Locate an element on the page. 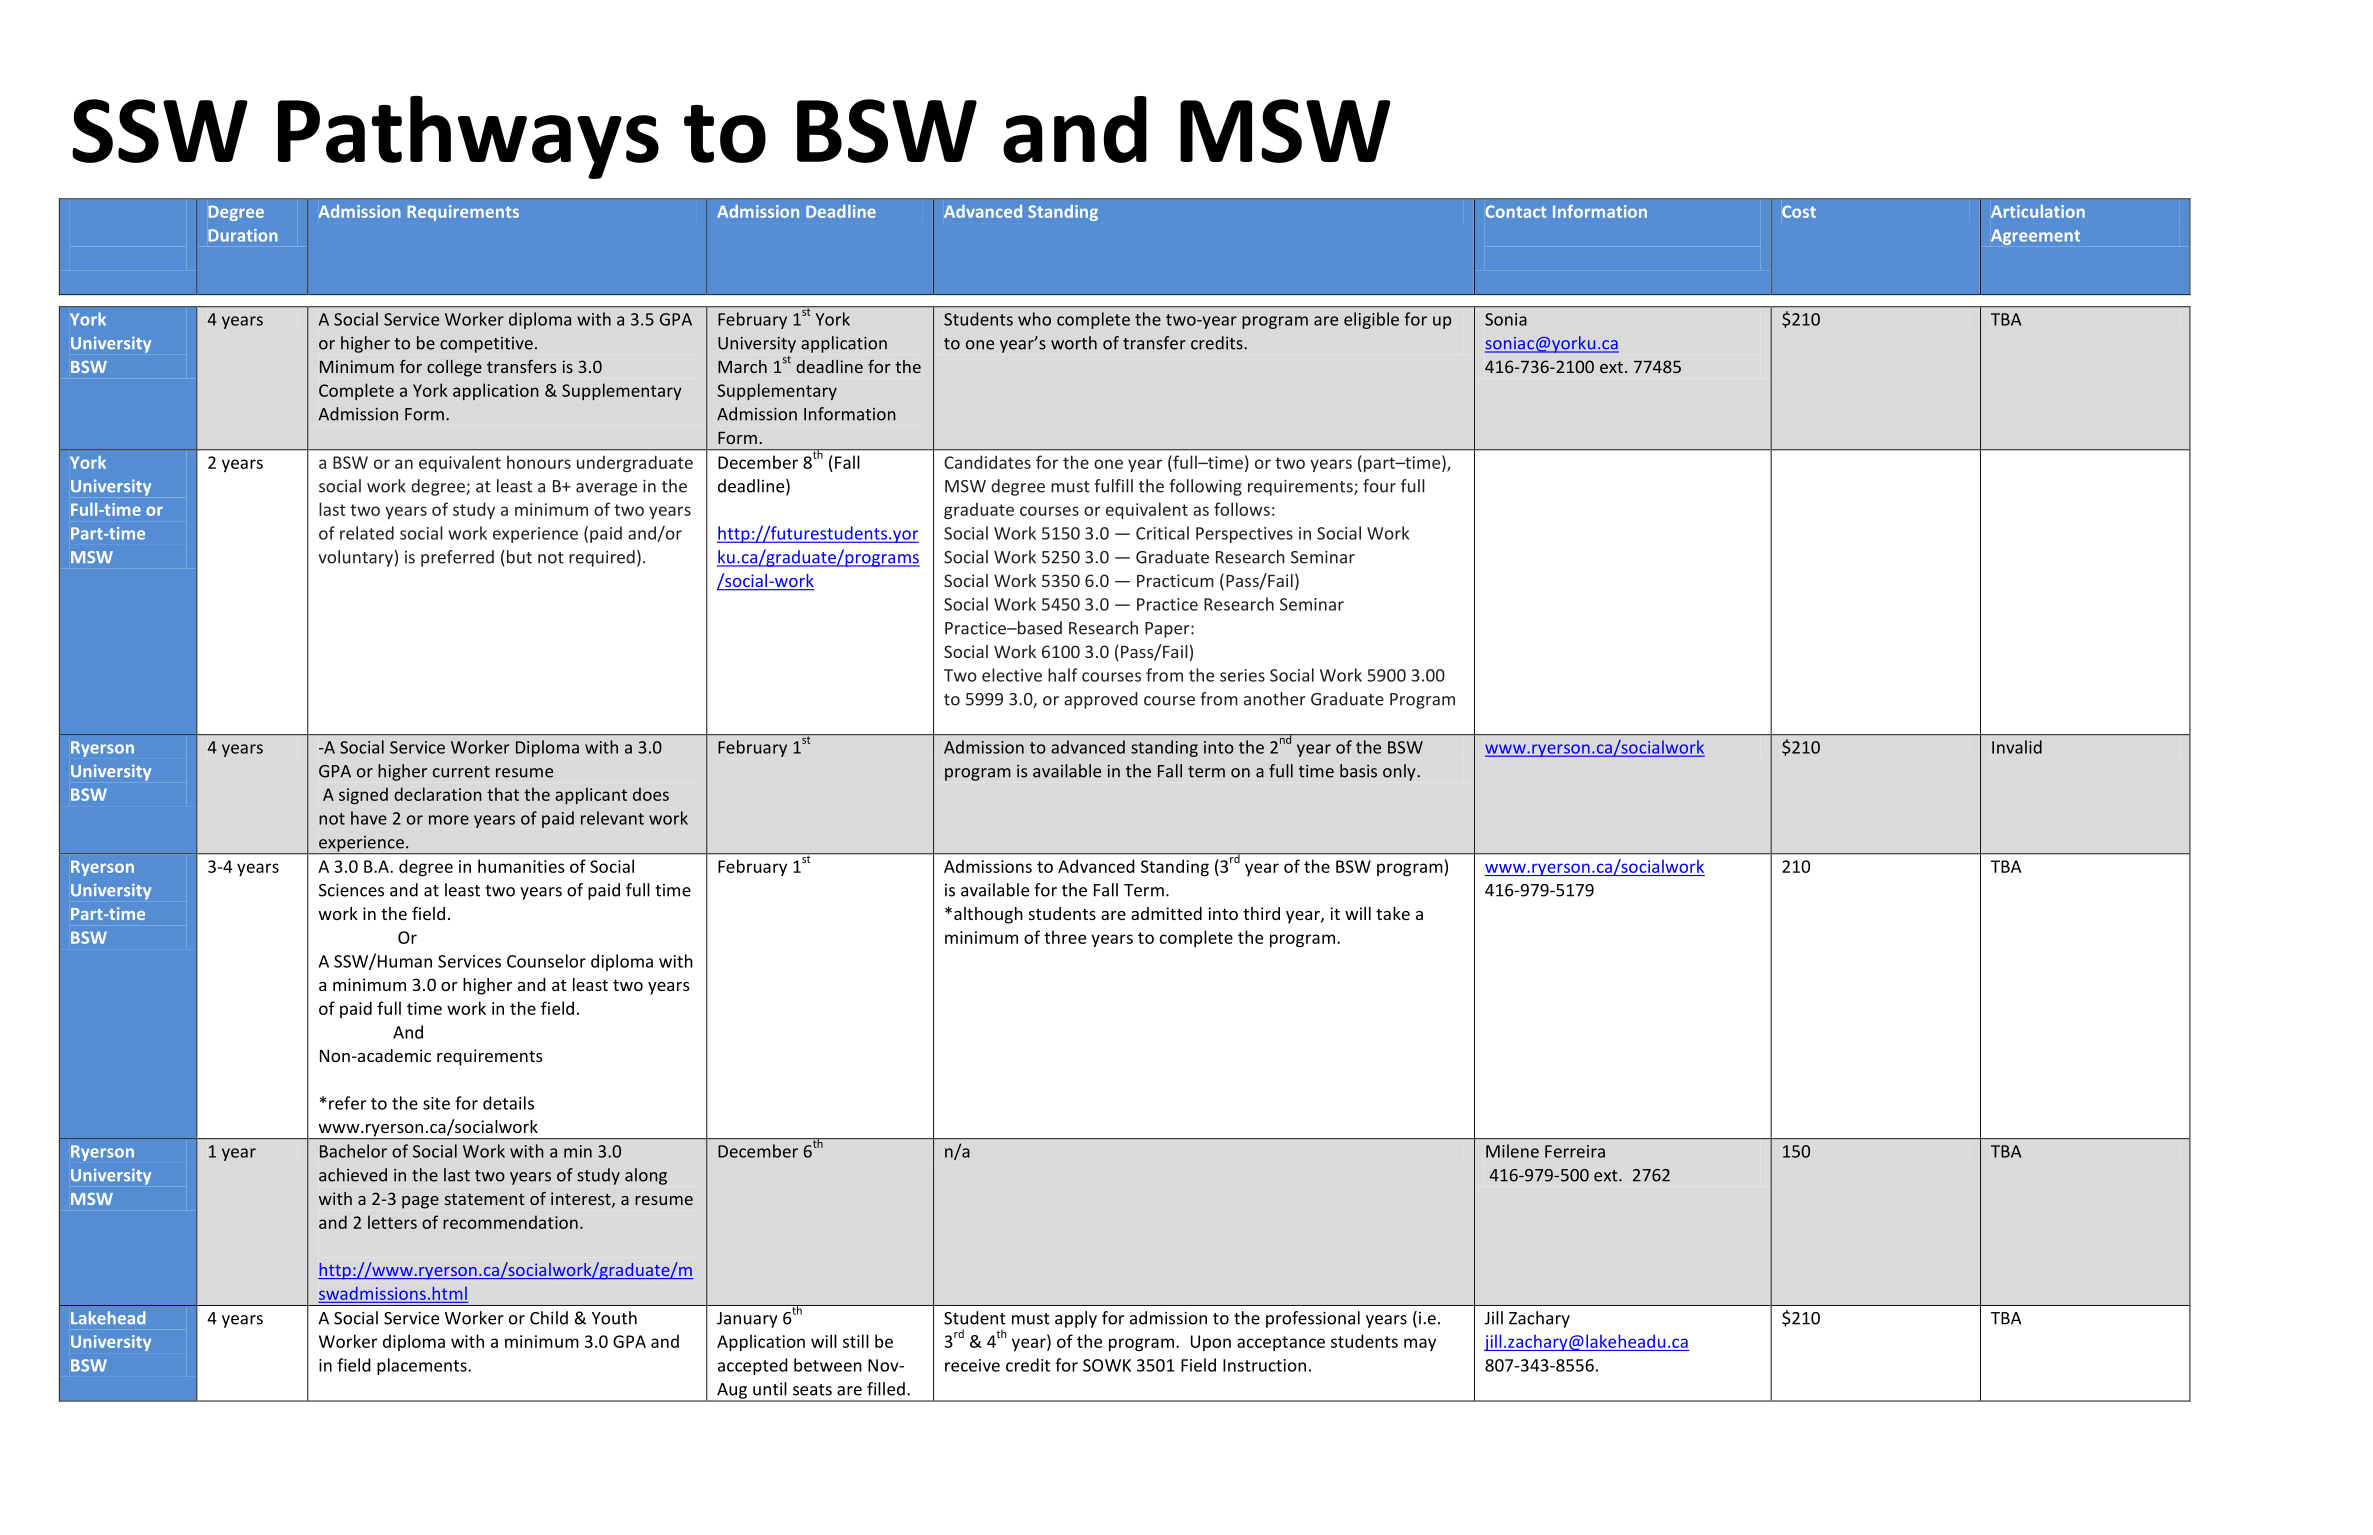 This page has height=1535, width=2373. but is located at coordinates (519, 557).
